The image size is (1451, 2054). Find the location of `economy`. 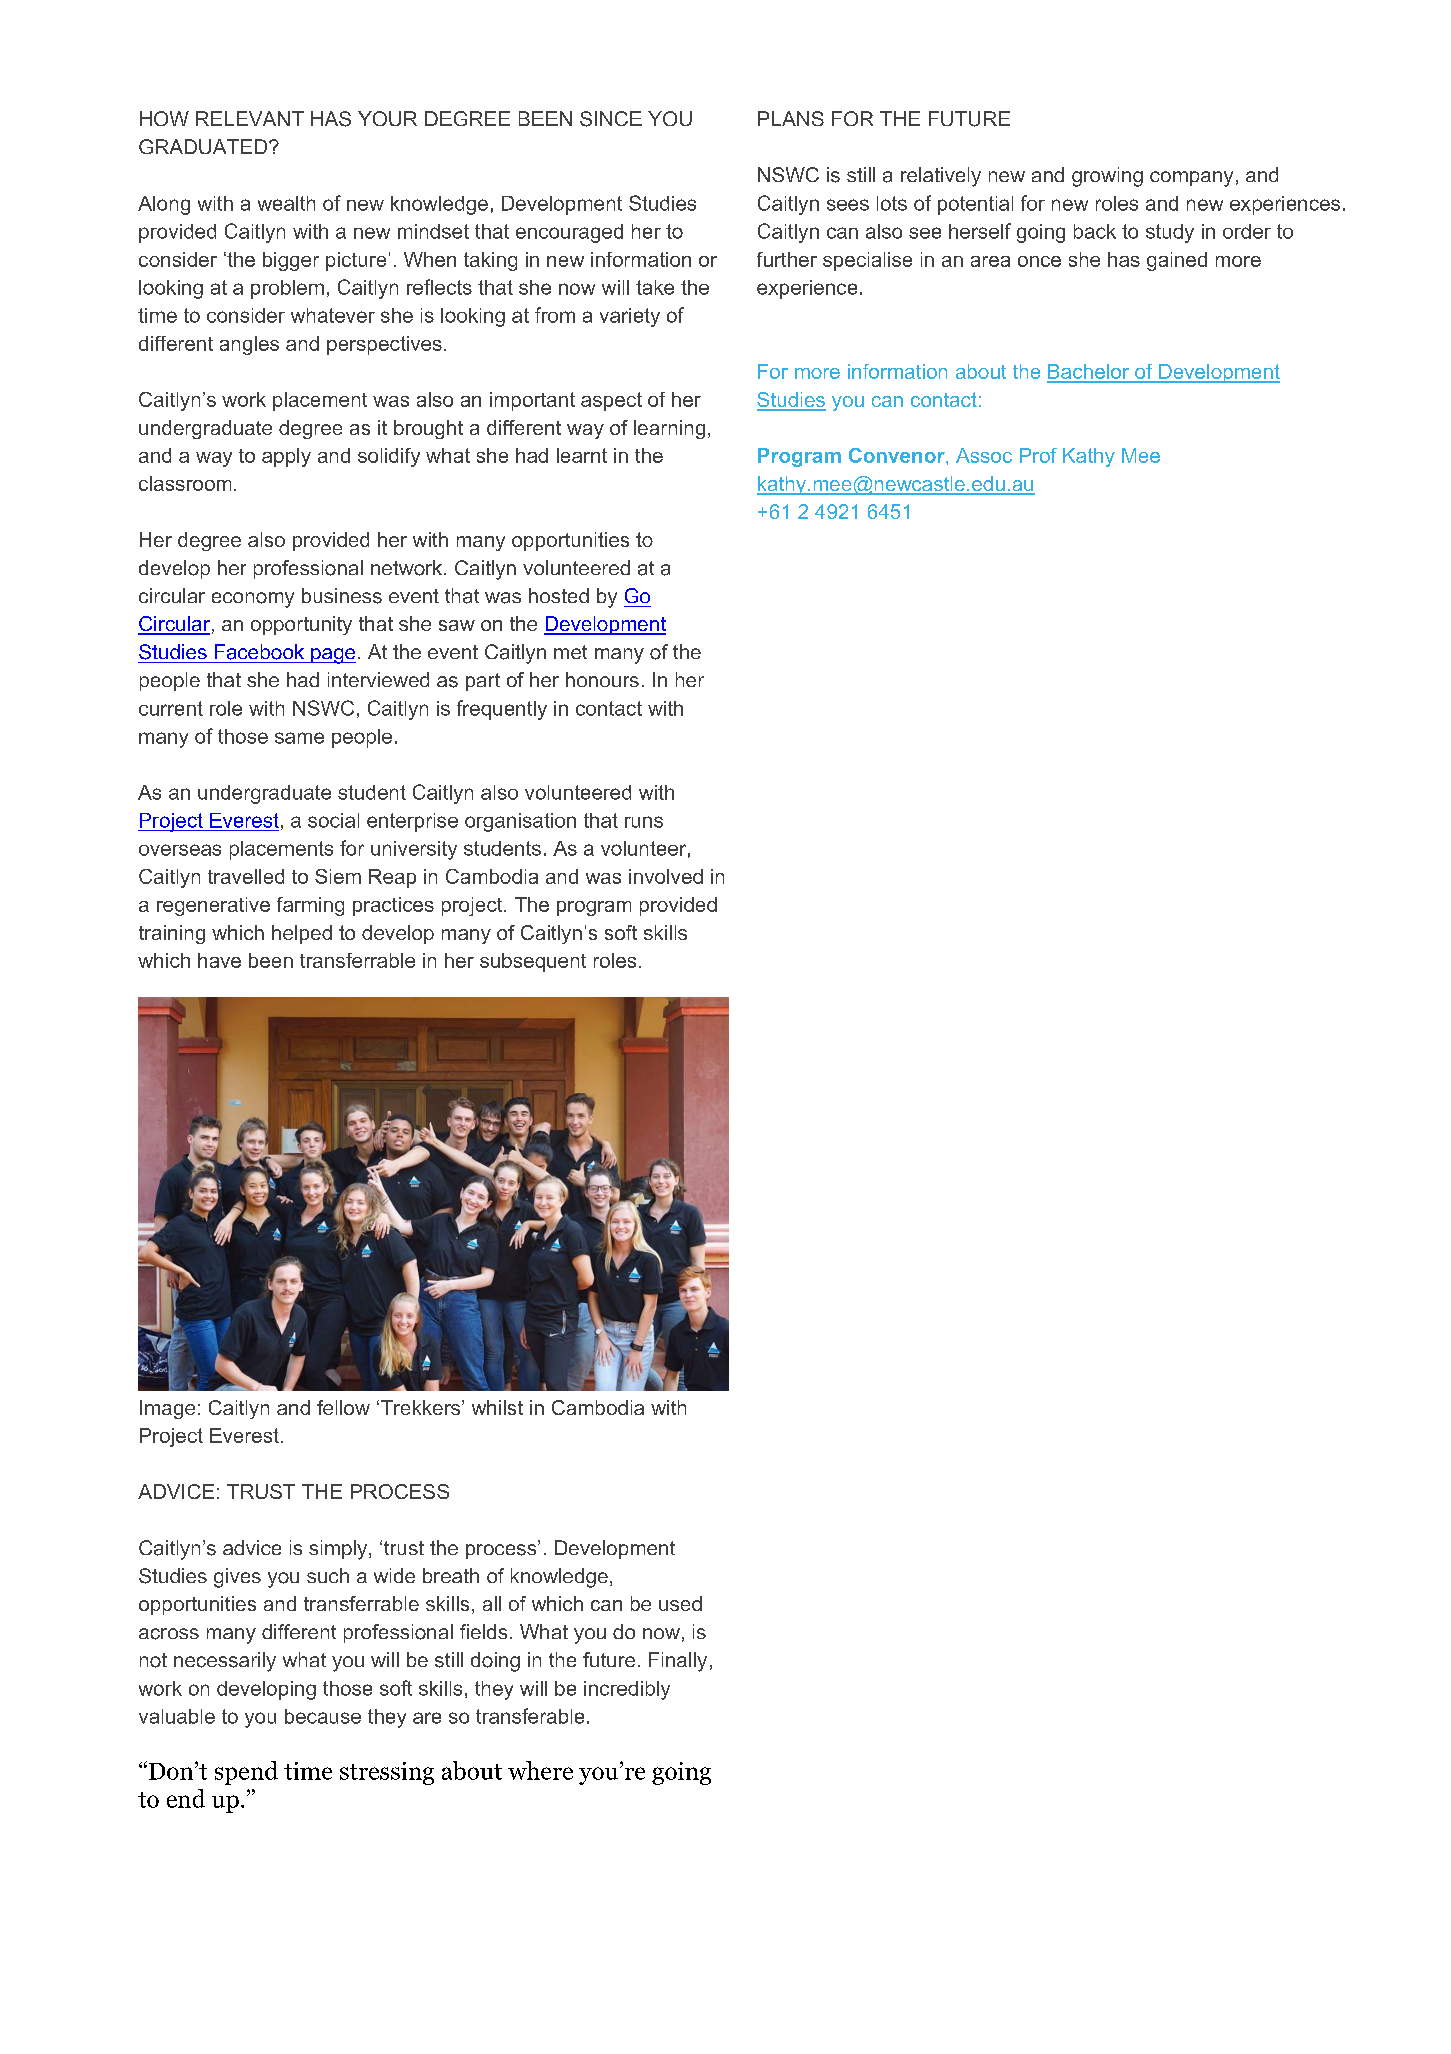

economy is located at coordinates (253, 600).
